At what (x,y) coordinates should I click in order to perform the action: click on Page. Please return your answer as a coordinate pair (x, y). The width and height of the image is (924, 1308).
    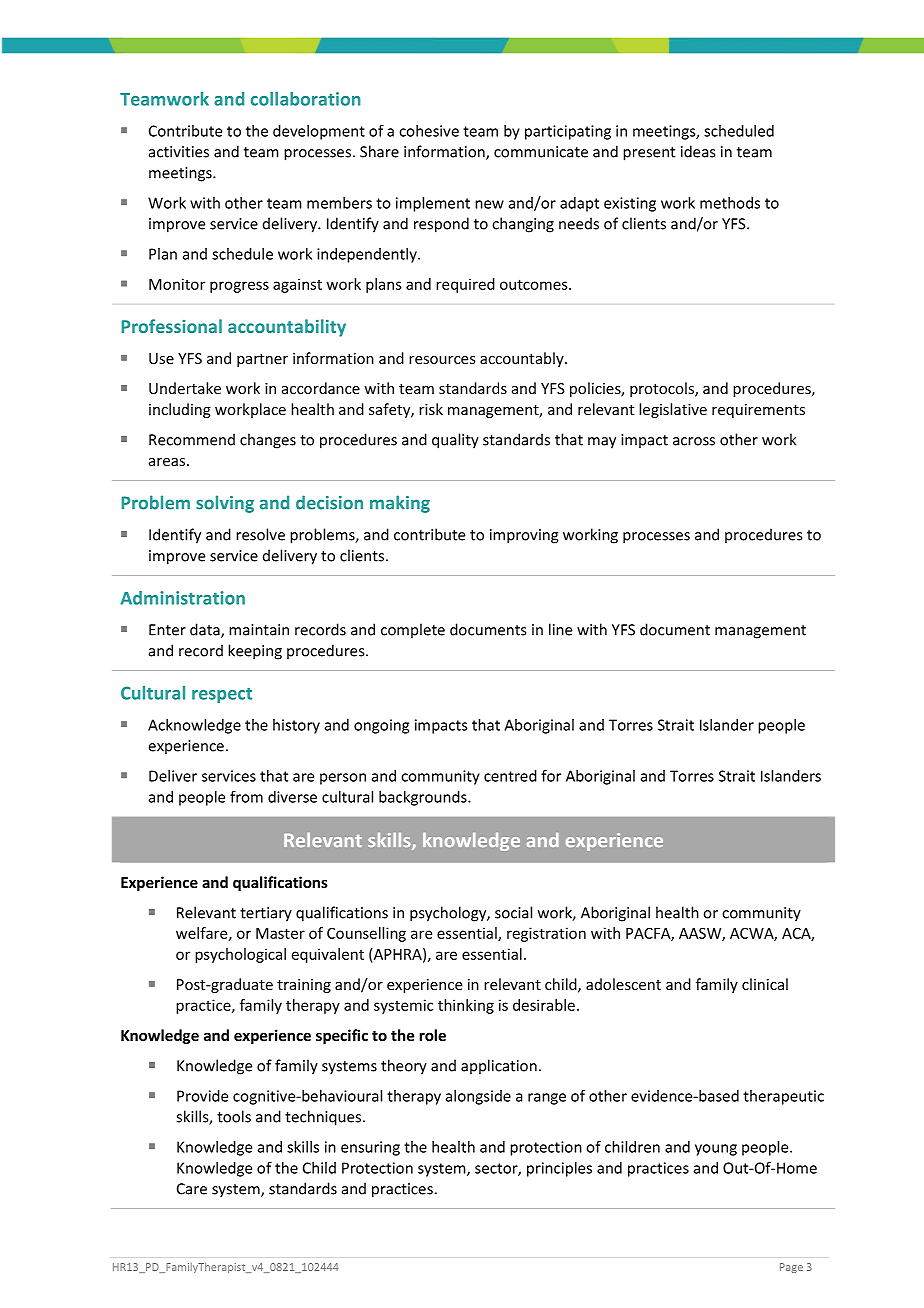
    Looking at the image, I should click on (791, 1268).
